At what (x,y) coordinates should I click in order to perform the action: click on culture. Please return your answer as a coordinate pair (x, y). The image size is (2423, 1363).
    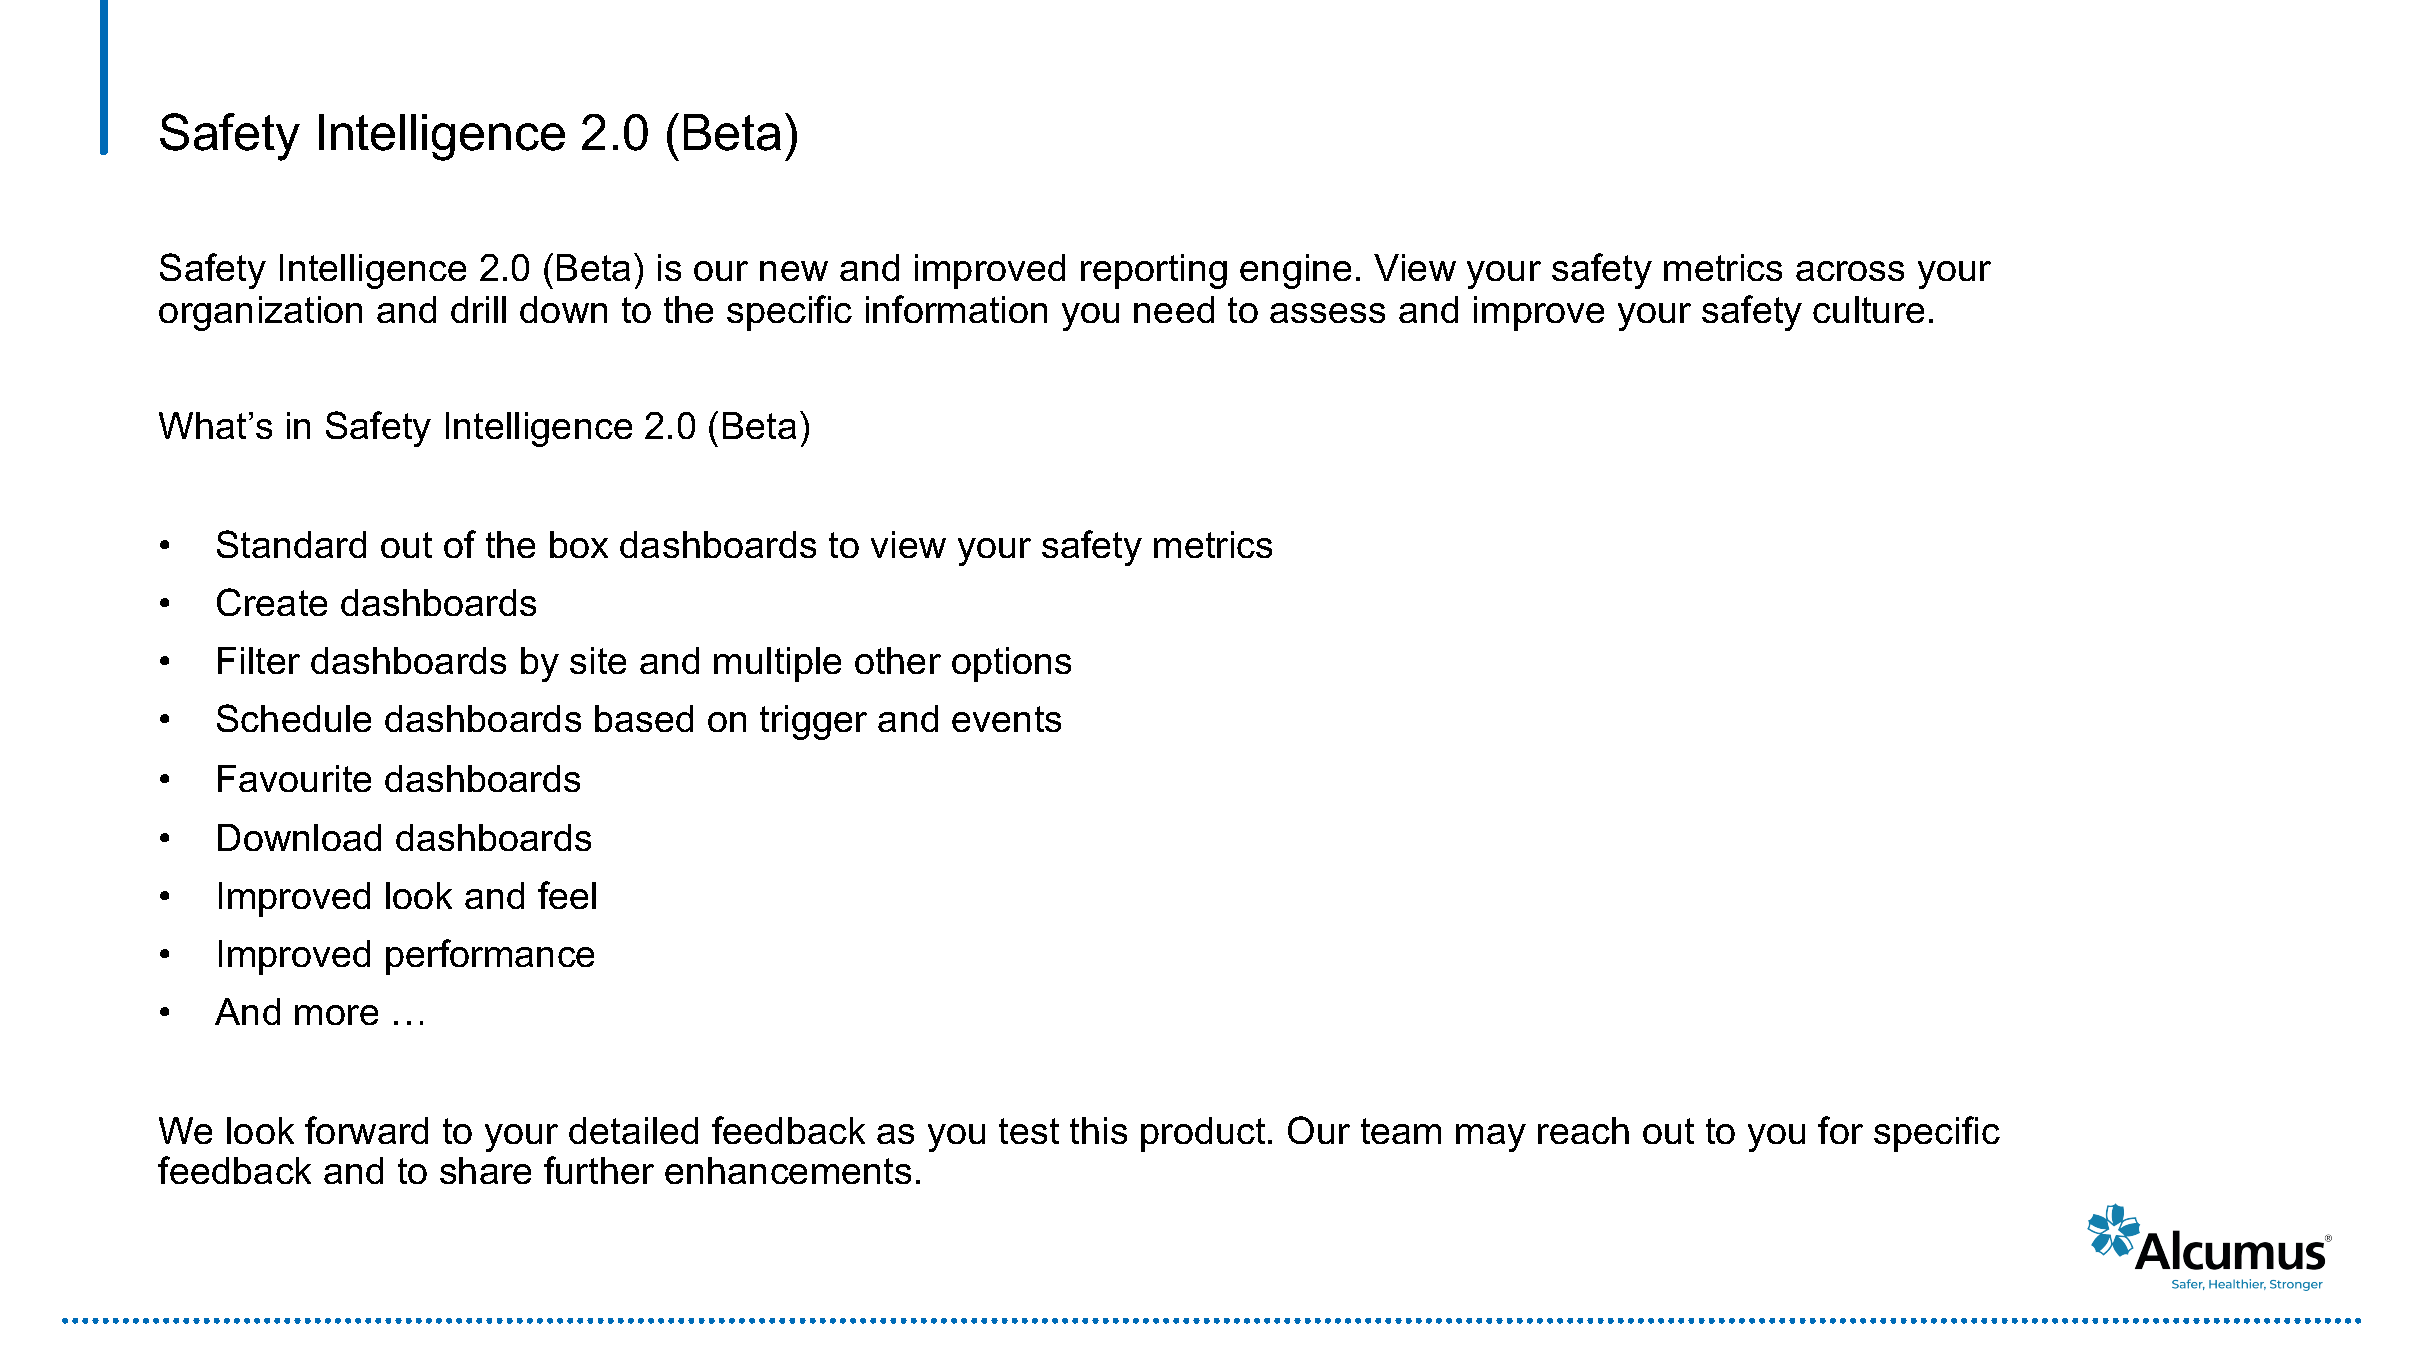
    Looking at the image, I should click on (1868, 309).
